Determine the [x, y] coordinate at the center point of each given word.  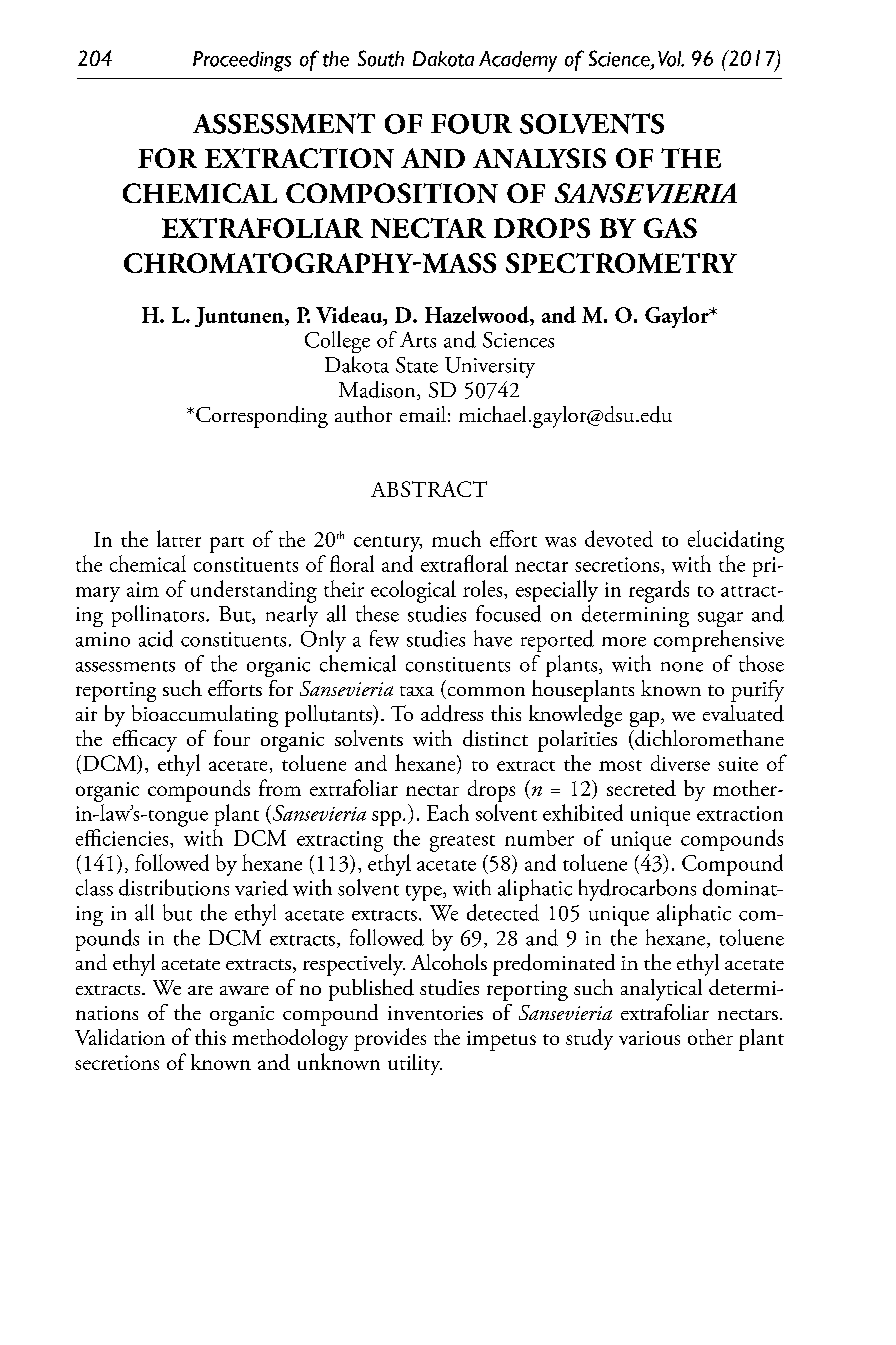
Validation [120, 1037]
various [649, 1038]
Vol [671, 59]
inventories [435, 1013]
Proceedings [242, 61]
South [381, 58]
